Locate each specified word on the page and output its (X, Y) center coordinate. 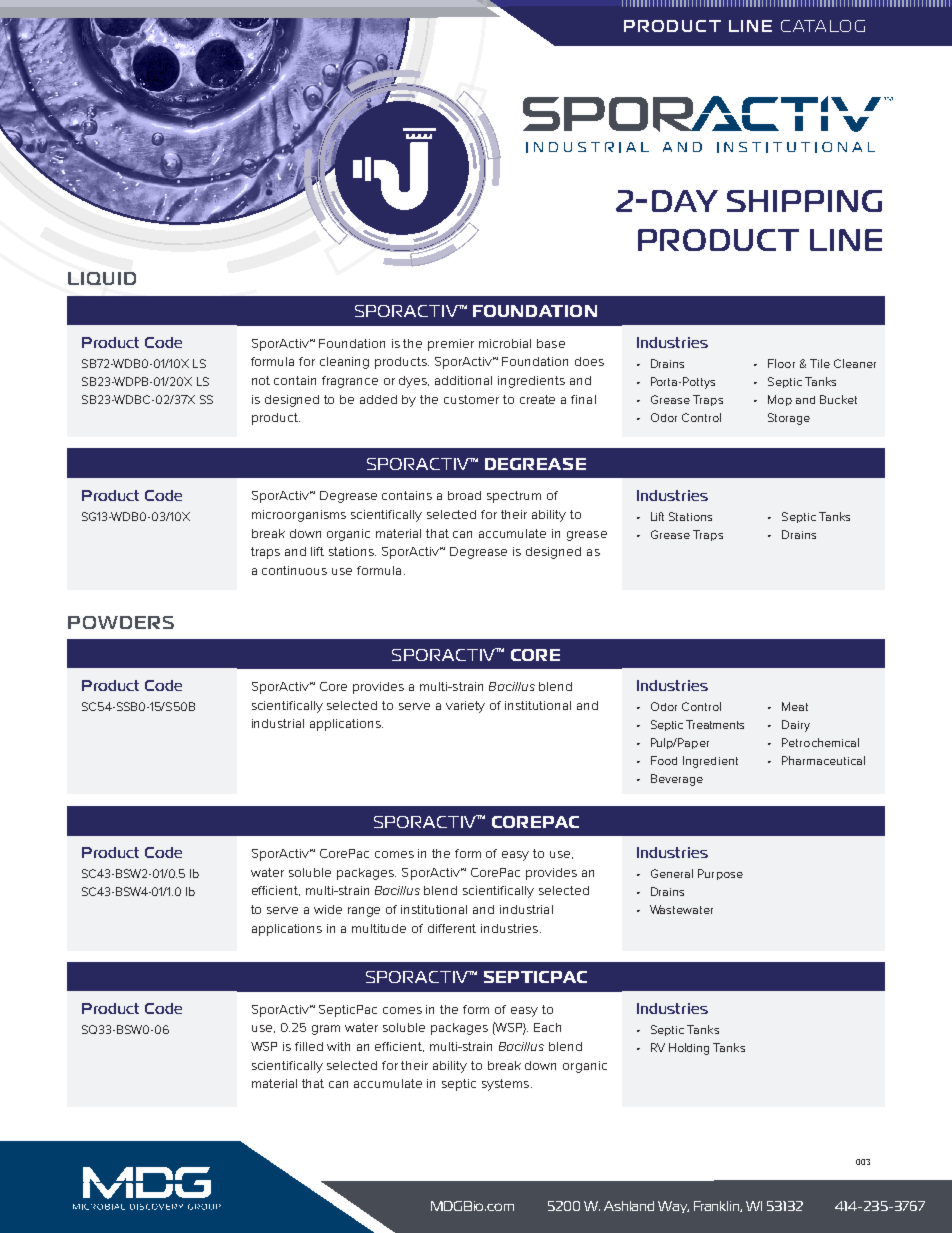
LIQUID (102, 278)
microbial (505, 343)
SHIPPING (804, 201)
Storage (789, 419)
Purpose (720, 874)
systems (507, 1085)
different (452, 928)
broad (464, 495)
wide (328, 909)
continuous (294, 570)
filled (309, 1046)
